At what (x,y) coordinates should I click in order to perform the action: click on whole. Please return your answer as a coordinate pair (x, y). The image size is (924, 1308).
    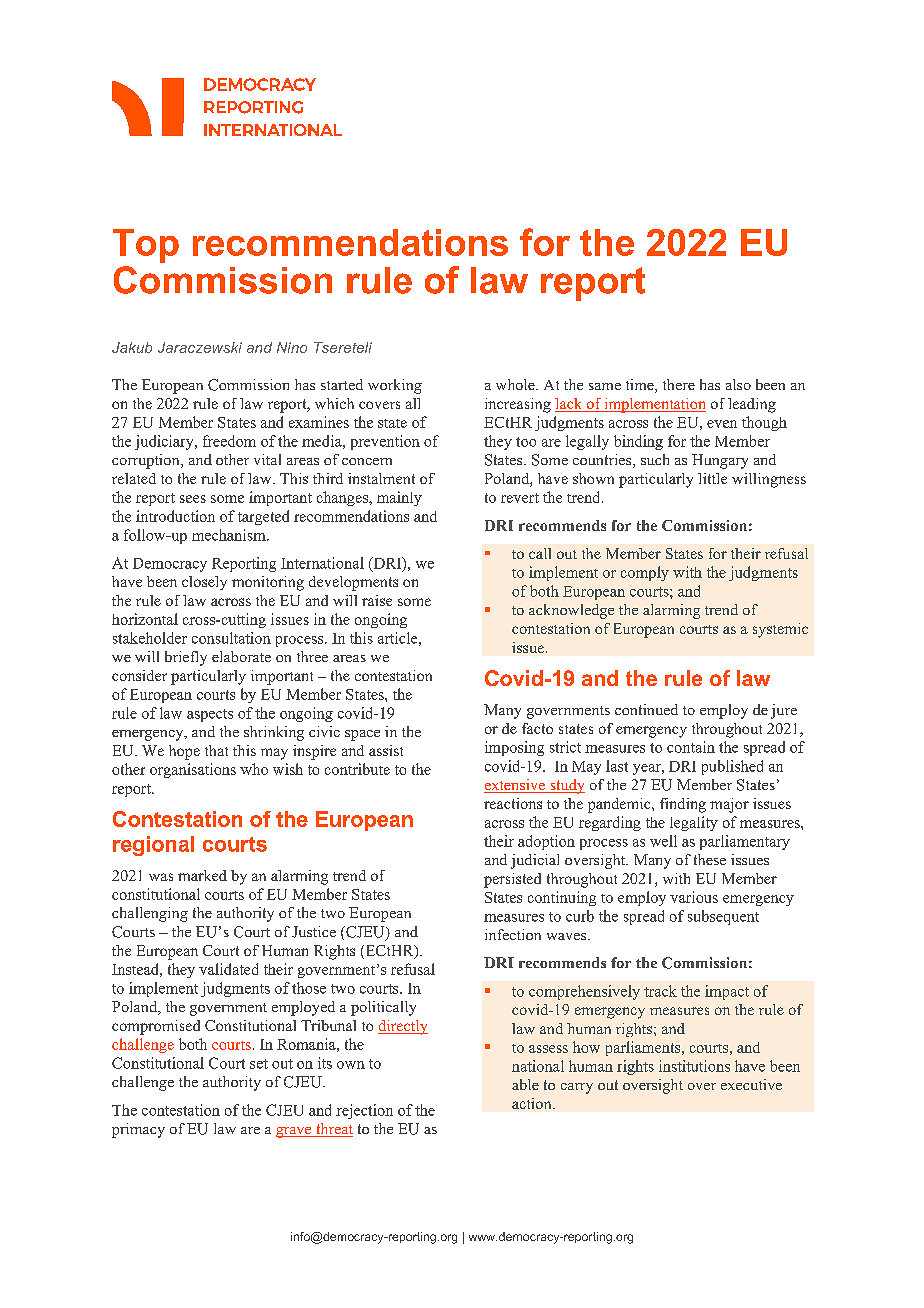
    Looking at the image, I should click on (516, 384).
